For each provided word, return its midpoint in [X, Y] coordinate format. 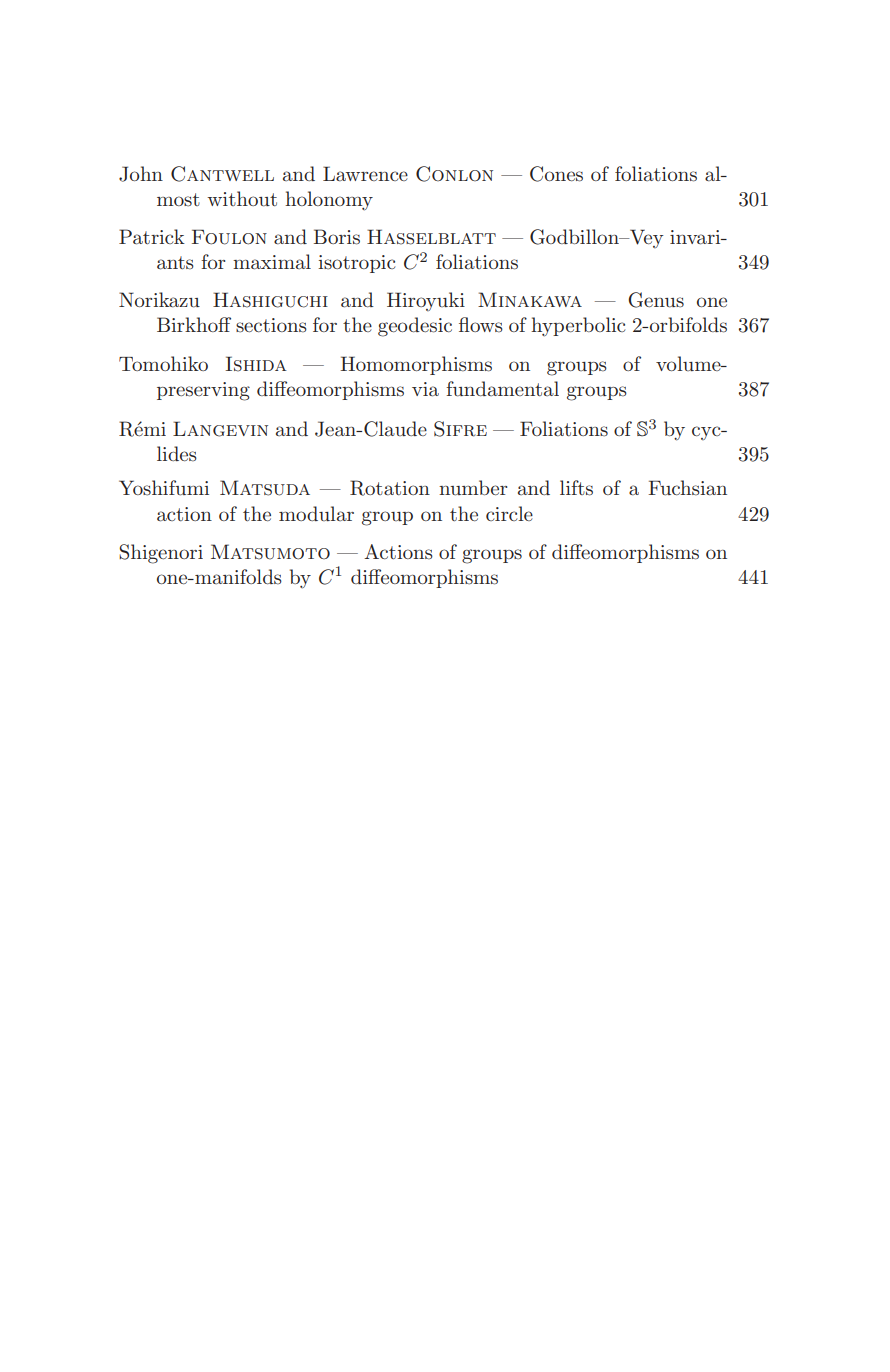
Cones [556, 174]
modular [316, 513]
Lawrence [365, 173]
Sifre [460, 429]
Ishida [256, 364]
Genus [656, 300]
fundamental [502, 389]
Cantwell [222, 174]
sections [271, 325]
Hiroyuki [426, 301]
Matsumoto [270, 552]
